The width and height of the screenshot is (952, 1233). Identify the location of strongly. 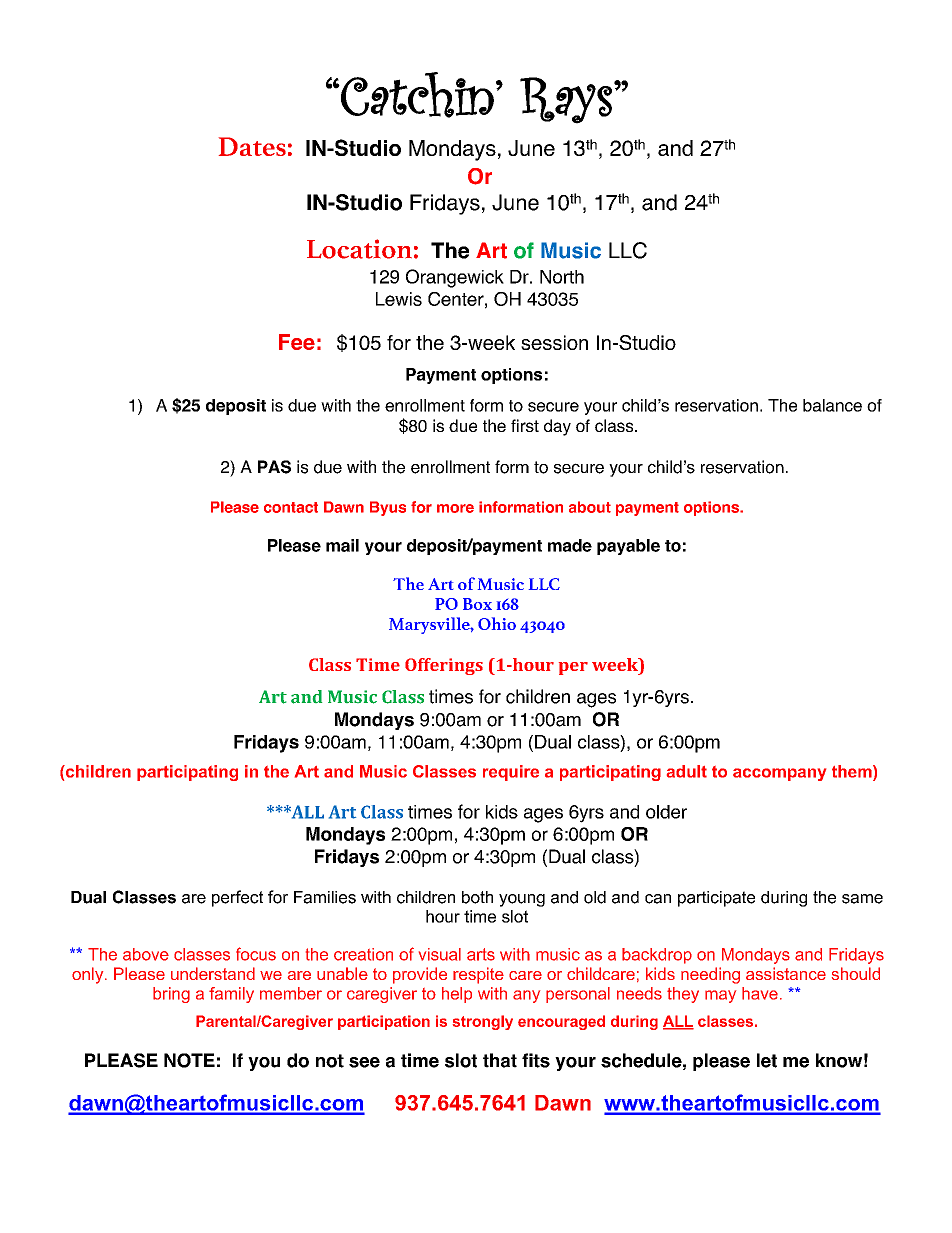
(483, 1022).
